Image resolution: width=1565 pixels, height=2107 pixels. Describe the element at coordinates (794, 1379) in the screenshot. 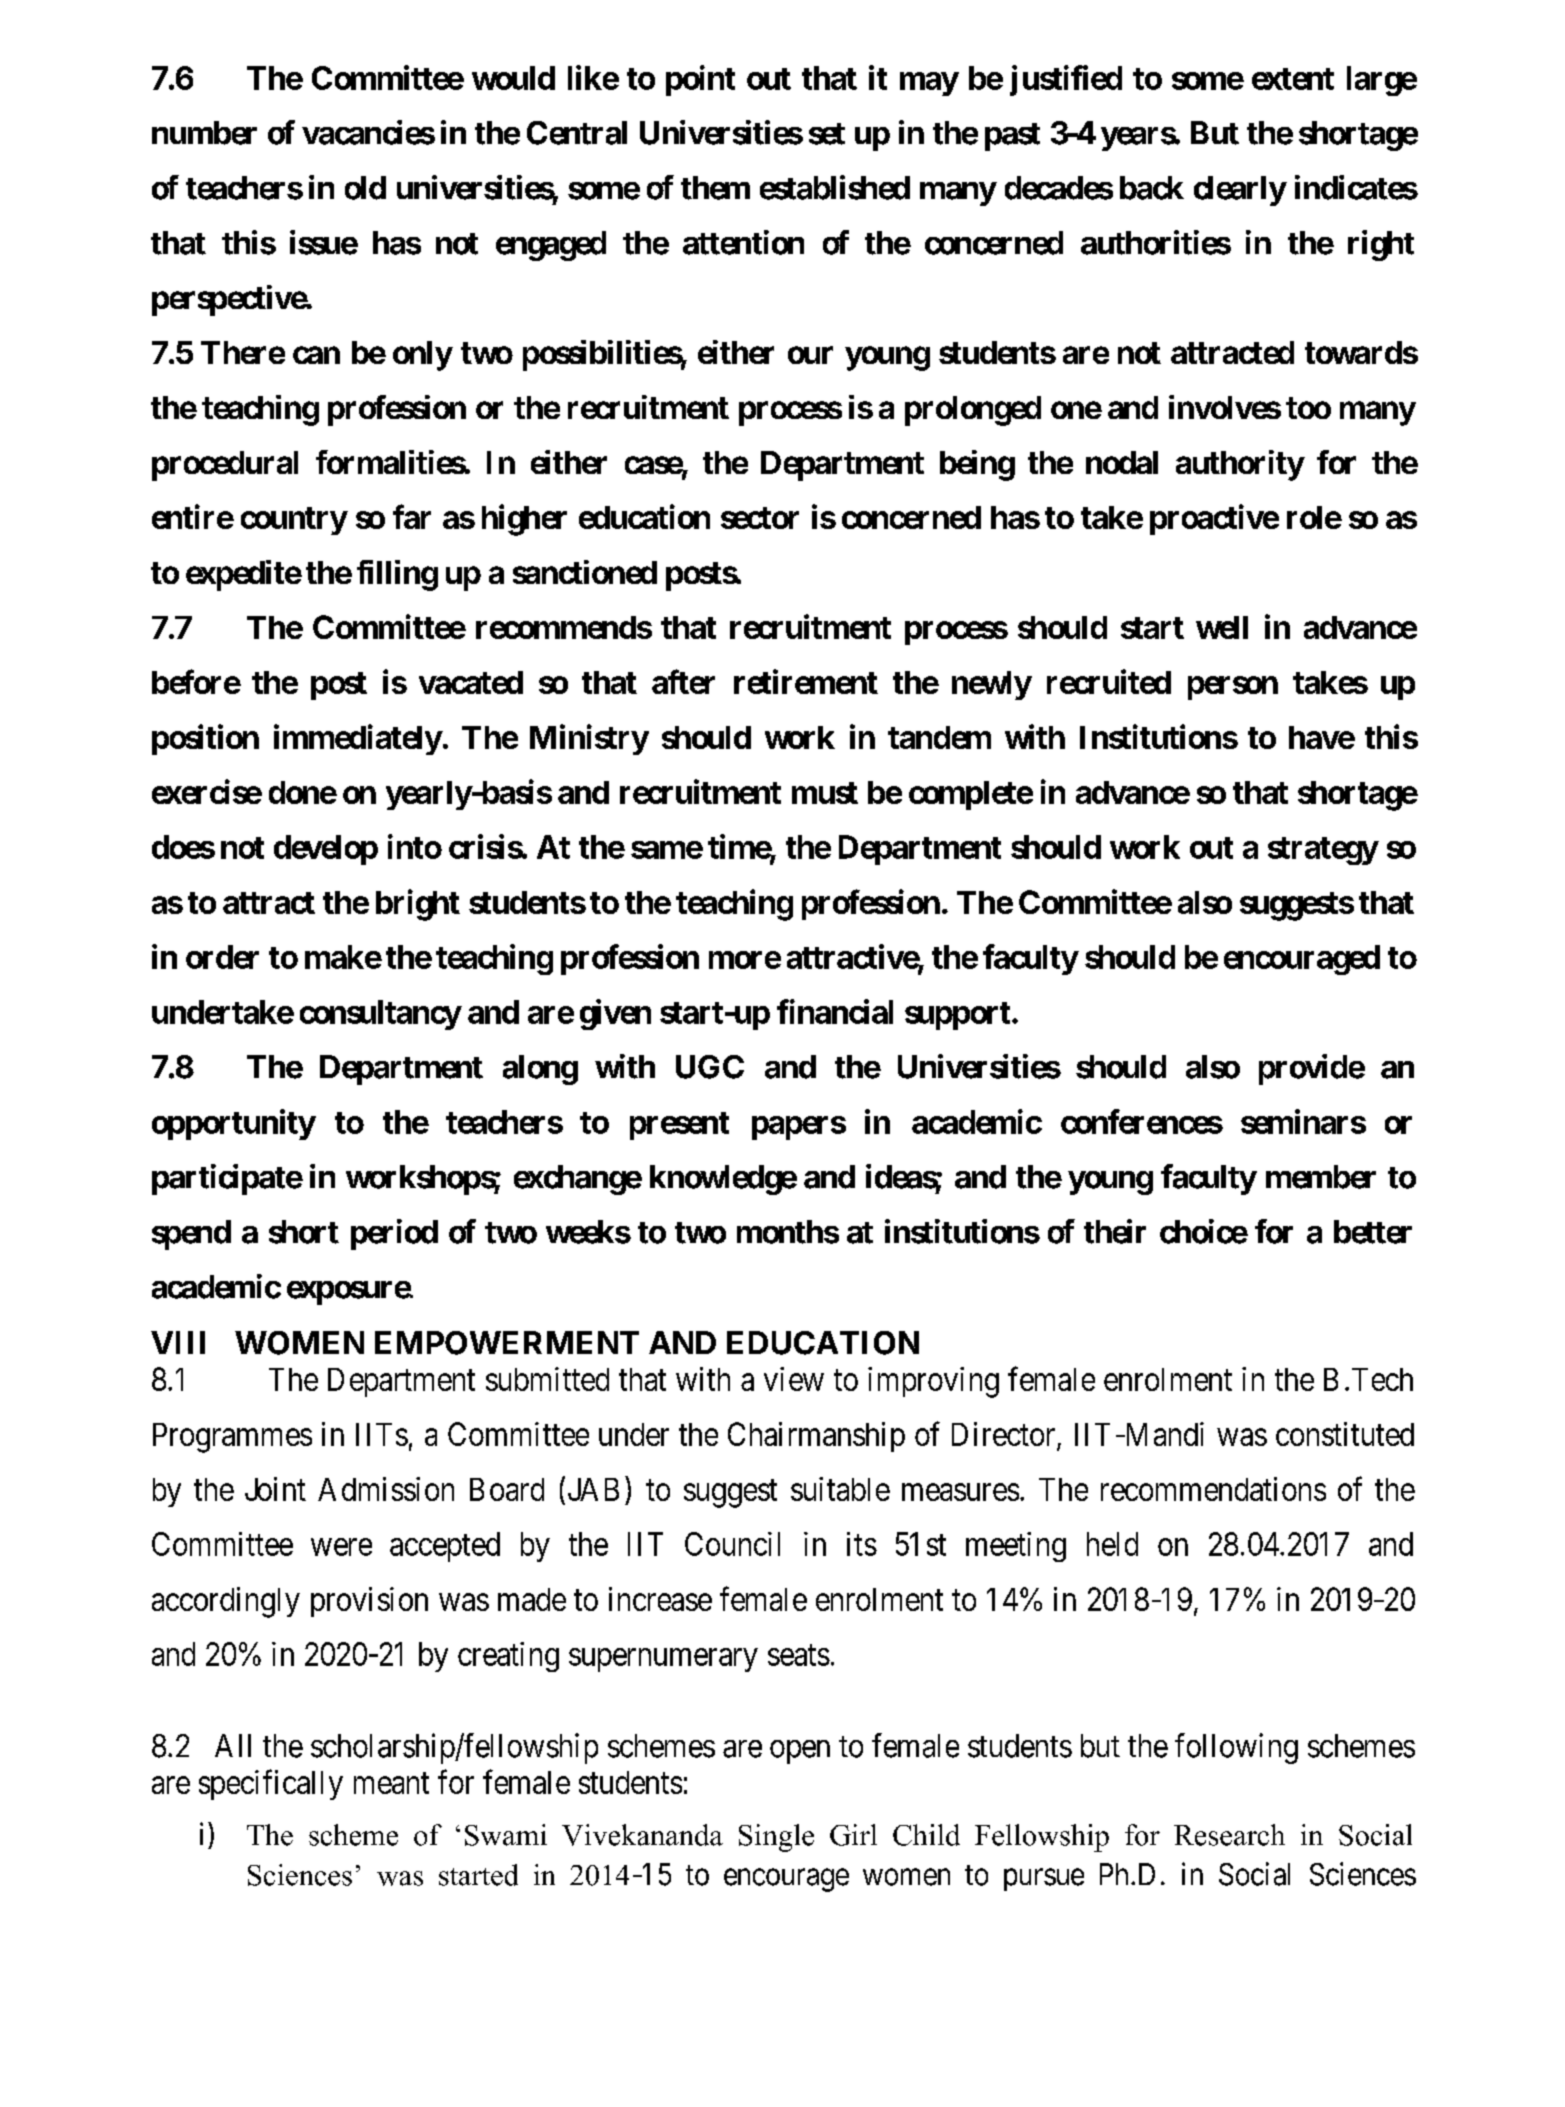

I see `view` at that location.
